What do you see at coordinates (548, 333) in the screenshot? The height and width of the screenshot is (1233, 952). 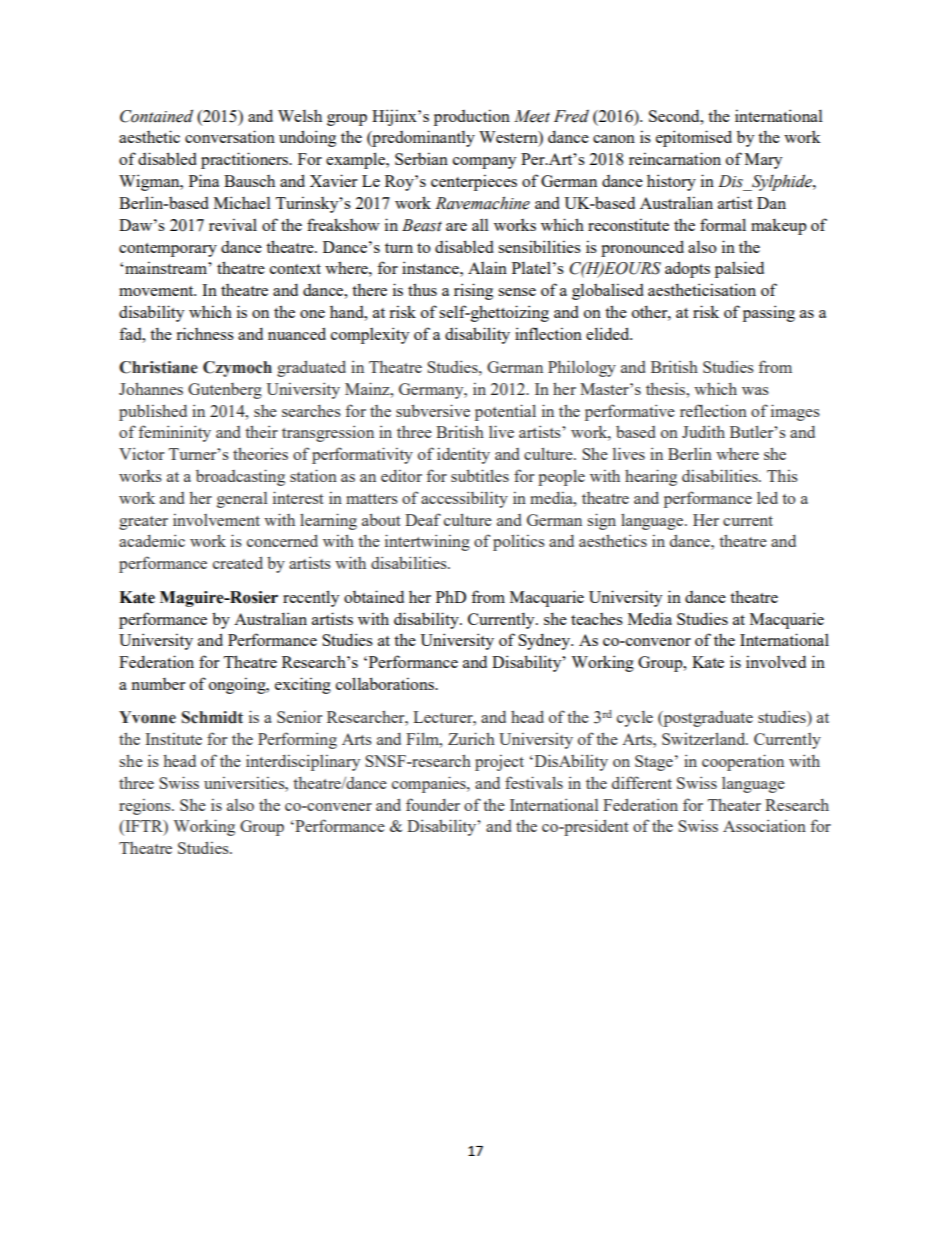 I see `inflection` at bounding box center [548, 333].
